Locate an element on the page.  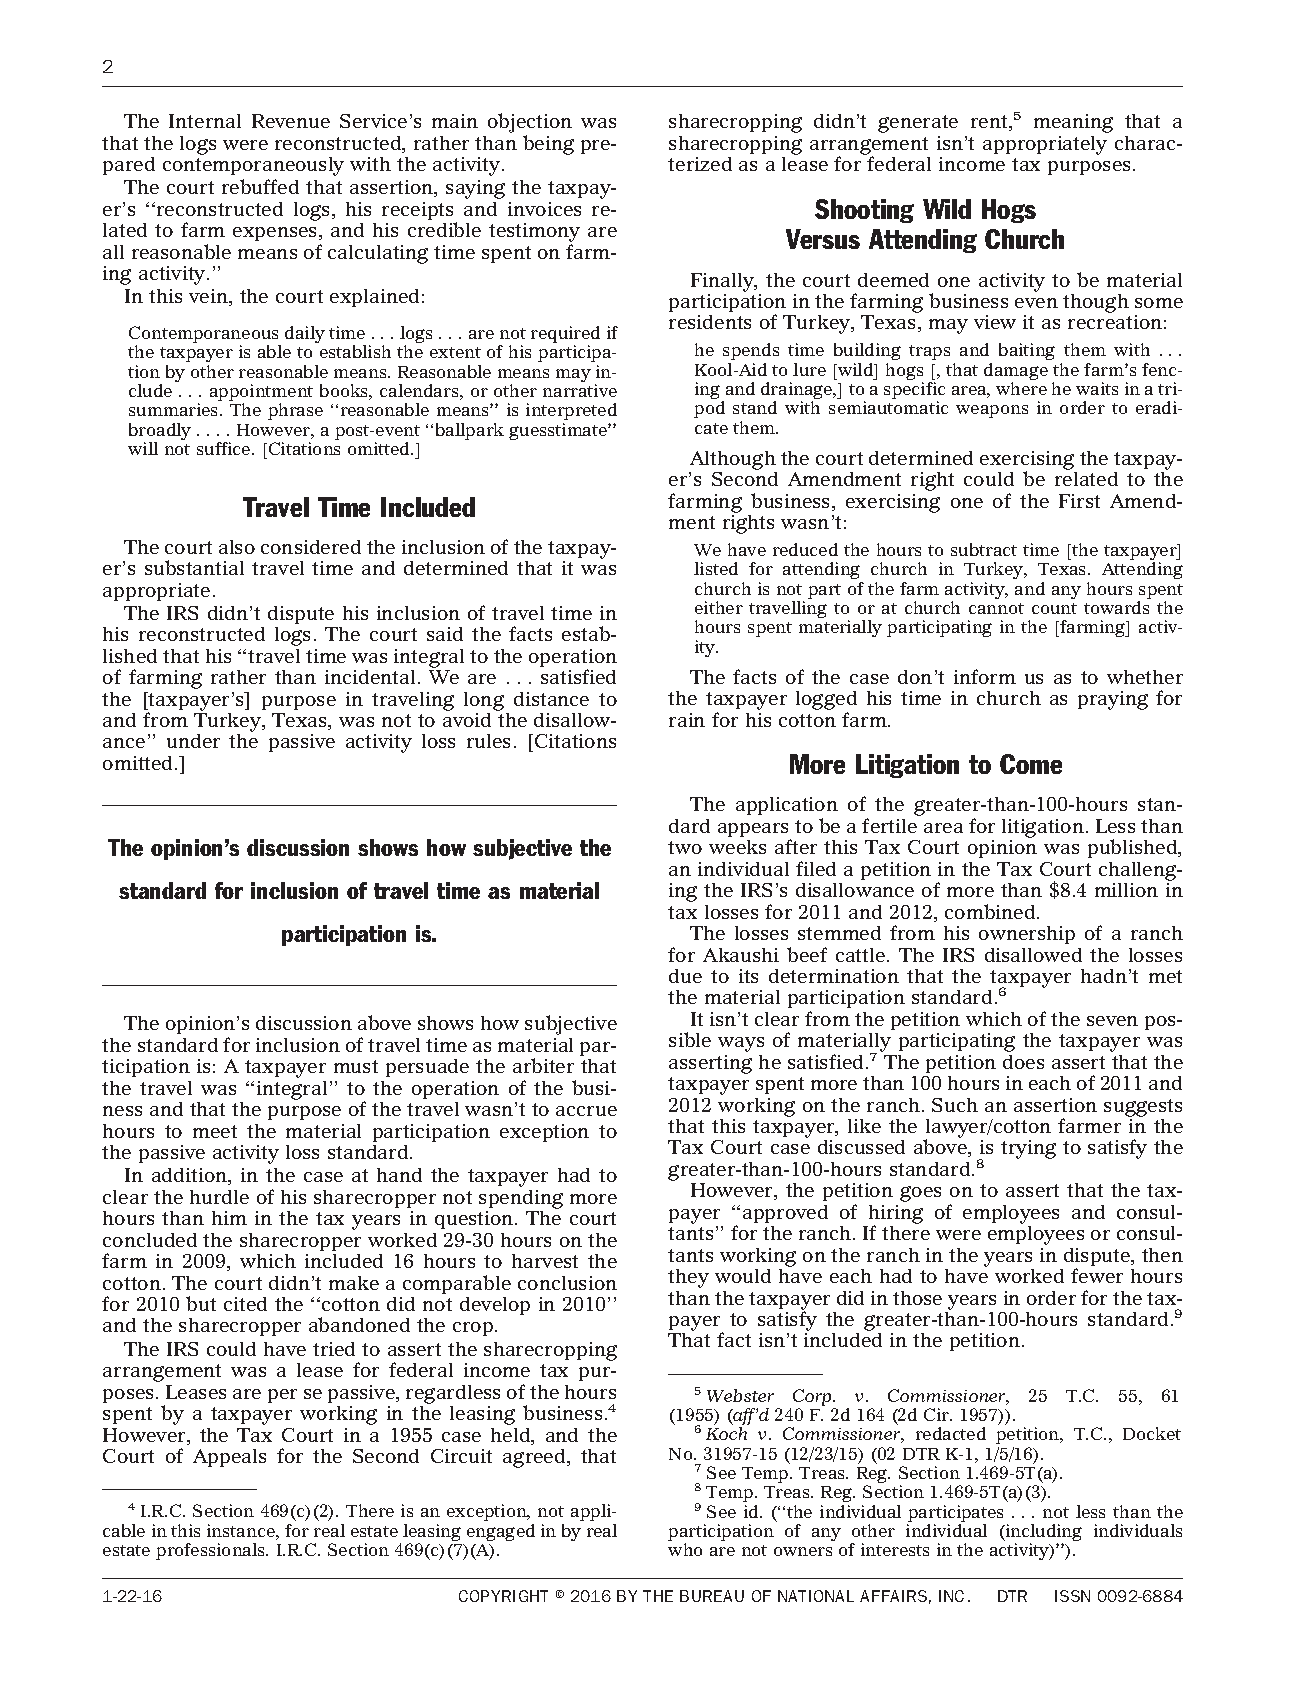
meaning is located at coordinates (1073, 123).
